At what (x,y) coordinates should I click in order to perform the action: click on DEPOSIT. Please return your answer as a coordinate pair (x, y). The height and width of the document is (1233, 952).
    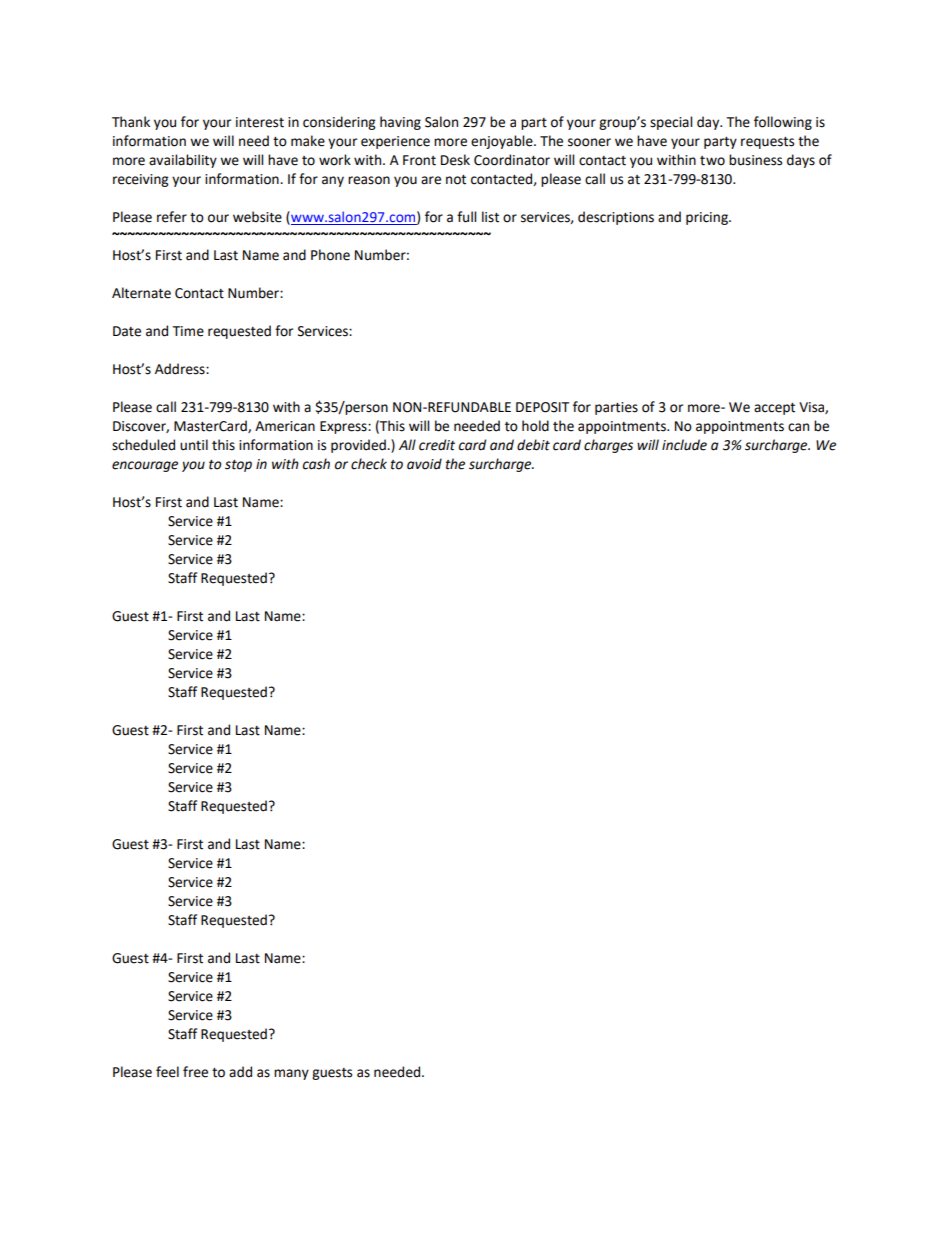
    Looking at the image, I should click on (542, 407).
